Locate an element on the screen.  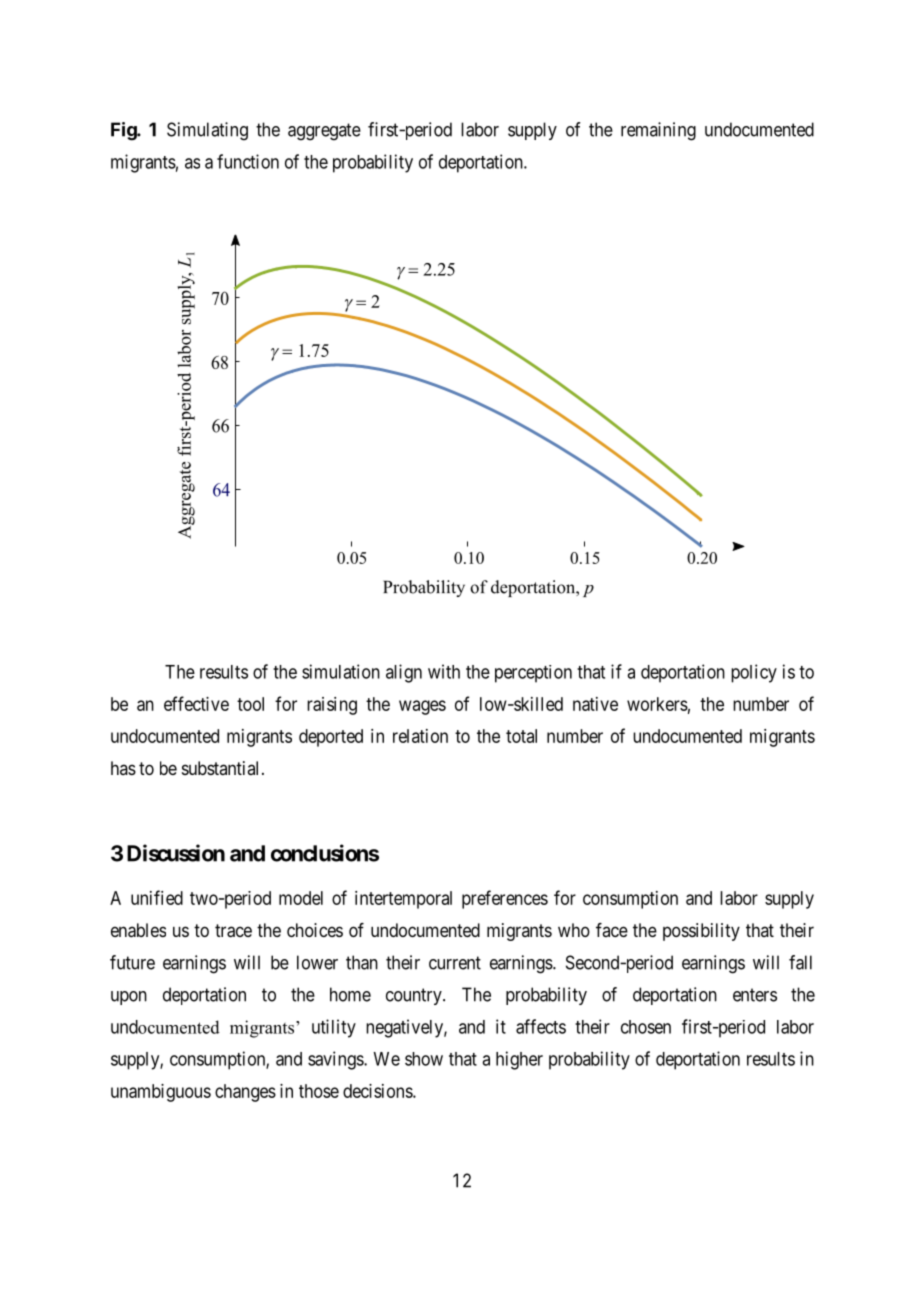
Discussion is located at coordinates (176, 853).
